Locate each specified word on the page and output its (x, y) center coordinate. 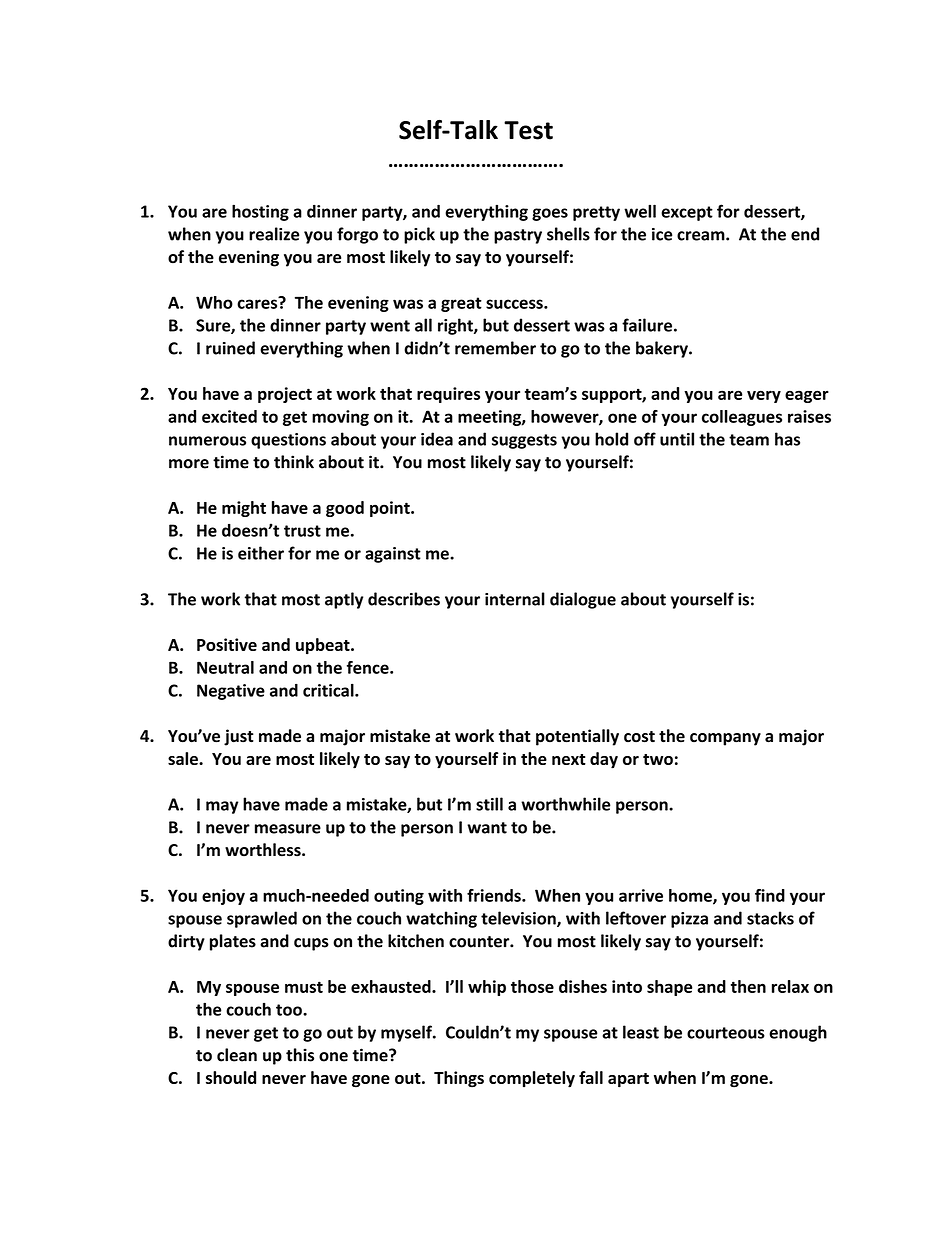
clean (237, 1055)
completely (532, 1079)
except (687, 213)
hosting (260, 212)
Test (528, 130)
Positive (227, 644)
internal (515, 599)
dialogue (583, 600)
